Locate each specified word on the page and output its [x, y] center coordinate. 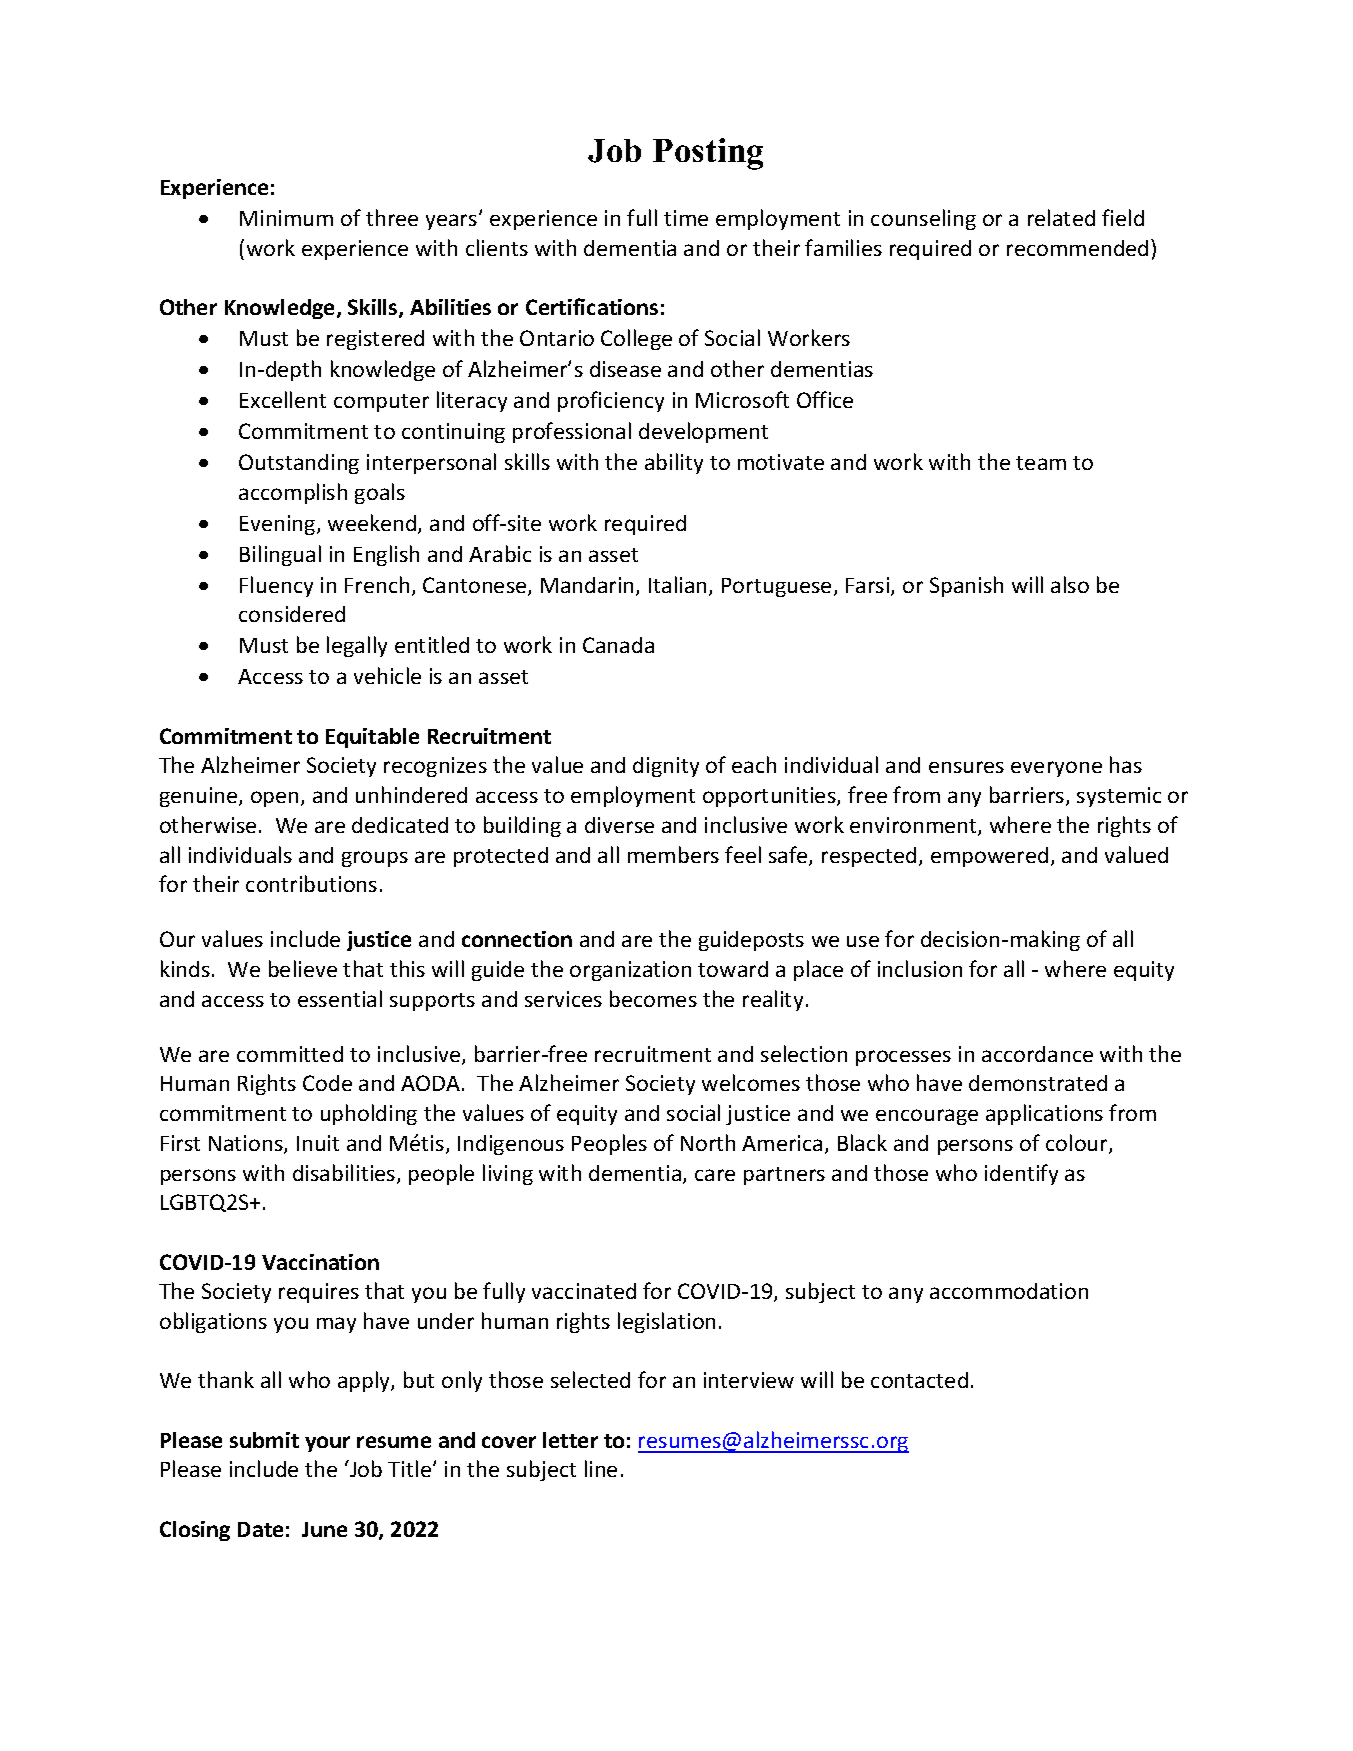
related [1061, 217]
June [324, 1529]
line [601, 1468]
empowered [989, 857]
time [686, 218]
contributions [311, 883]
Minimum [286, 218]
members [673, 854]
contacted [919, 1380]
